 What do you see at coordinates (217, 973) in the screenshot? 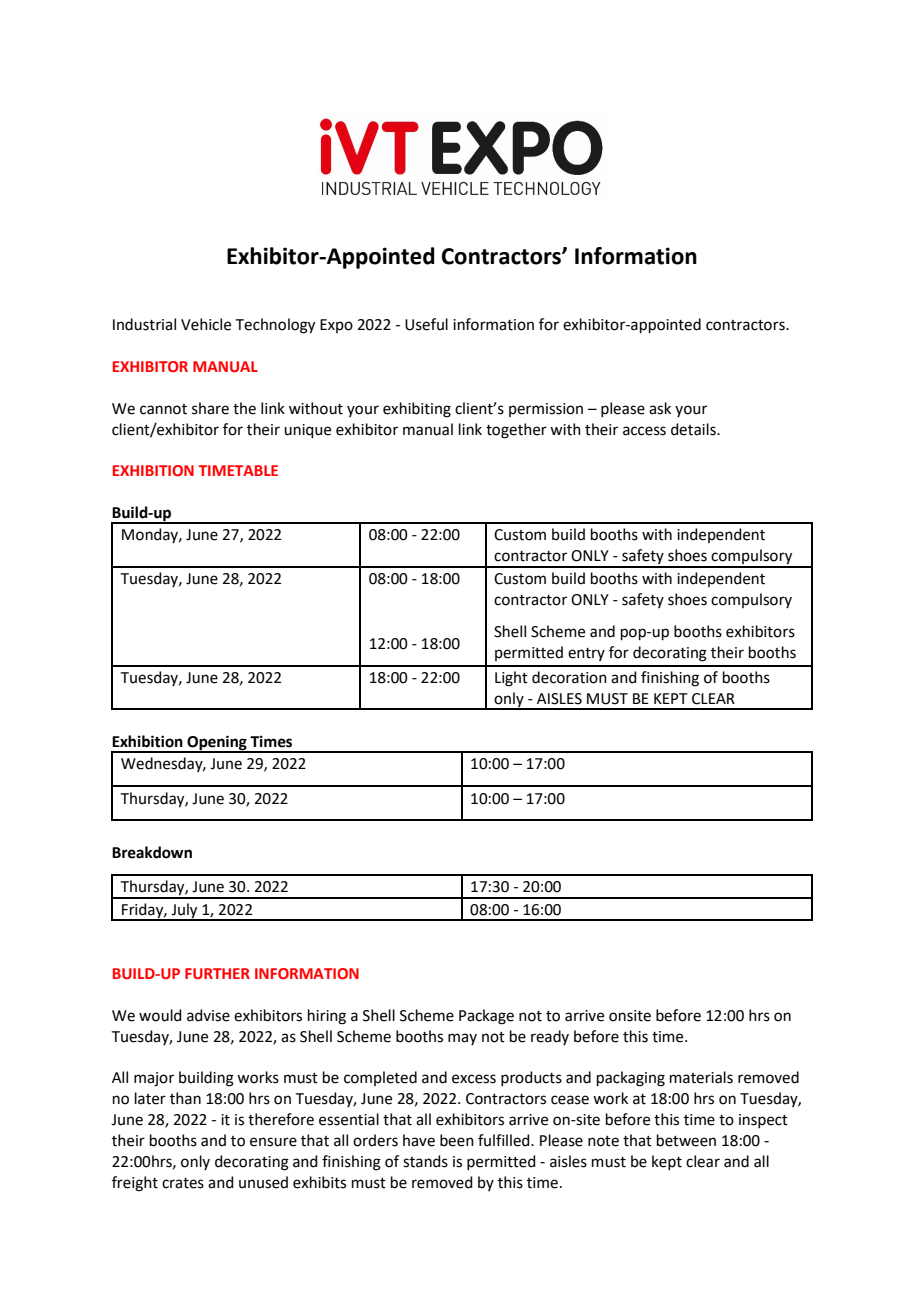
I see `FURTHER` at bounding box center [217, 973].
